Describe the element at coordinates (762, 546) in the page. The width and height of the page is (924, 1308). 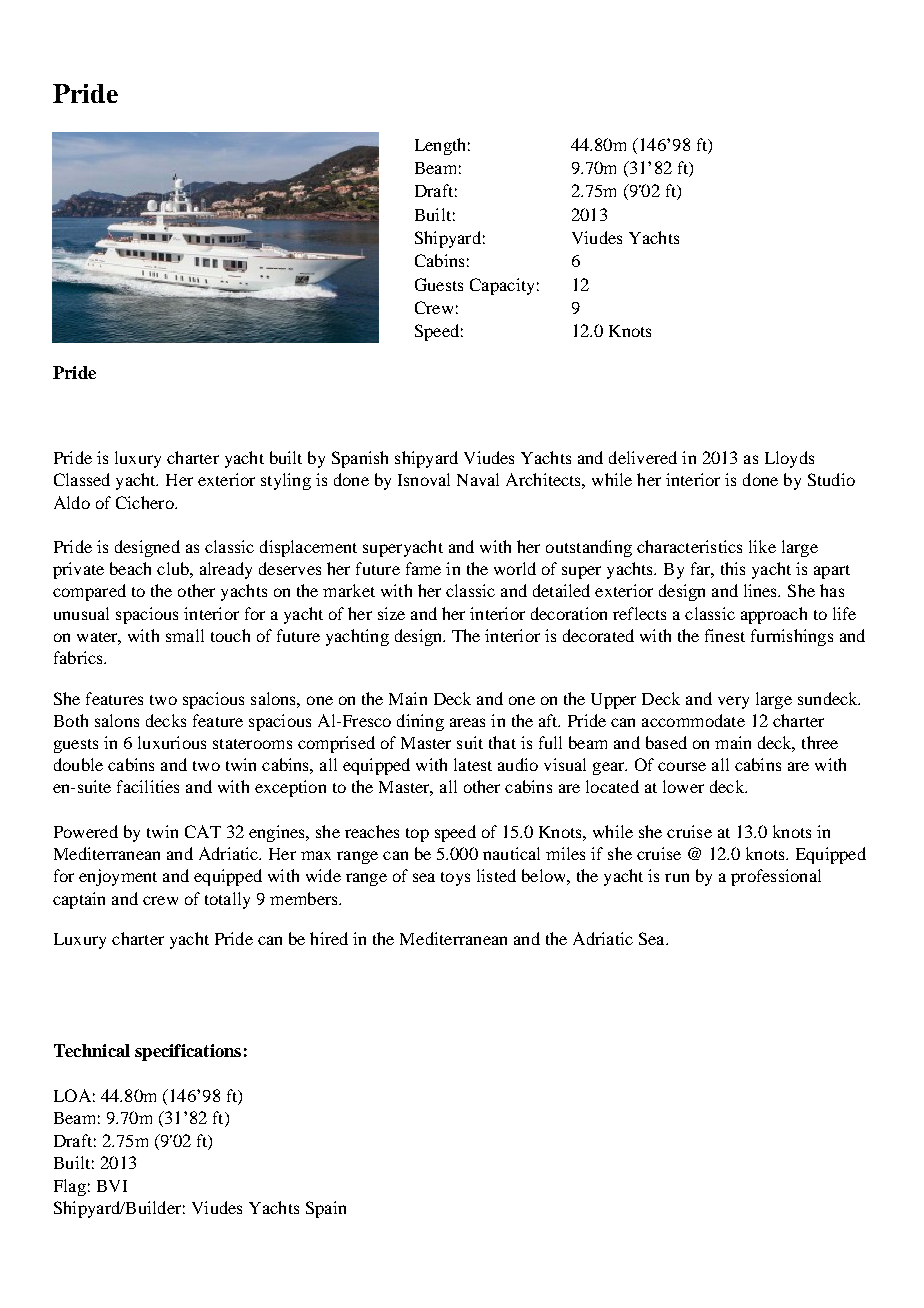
I see `like` at that location.
